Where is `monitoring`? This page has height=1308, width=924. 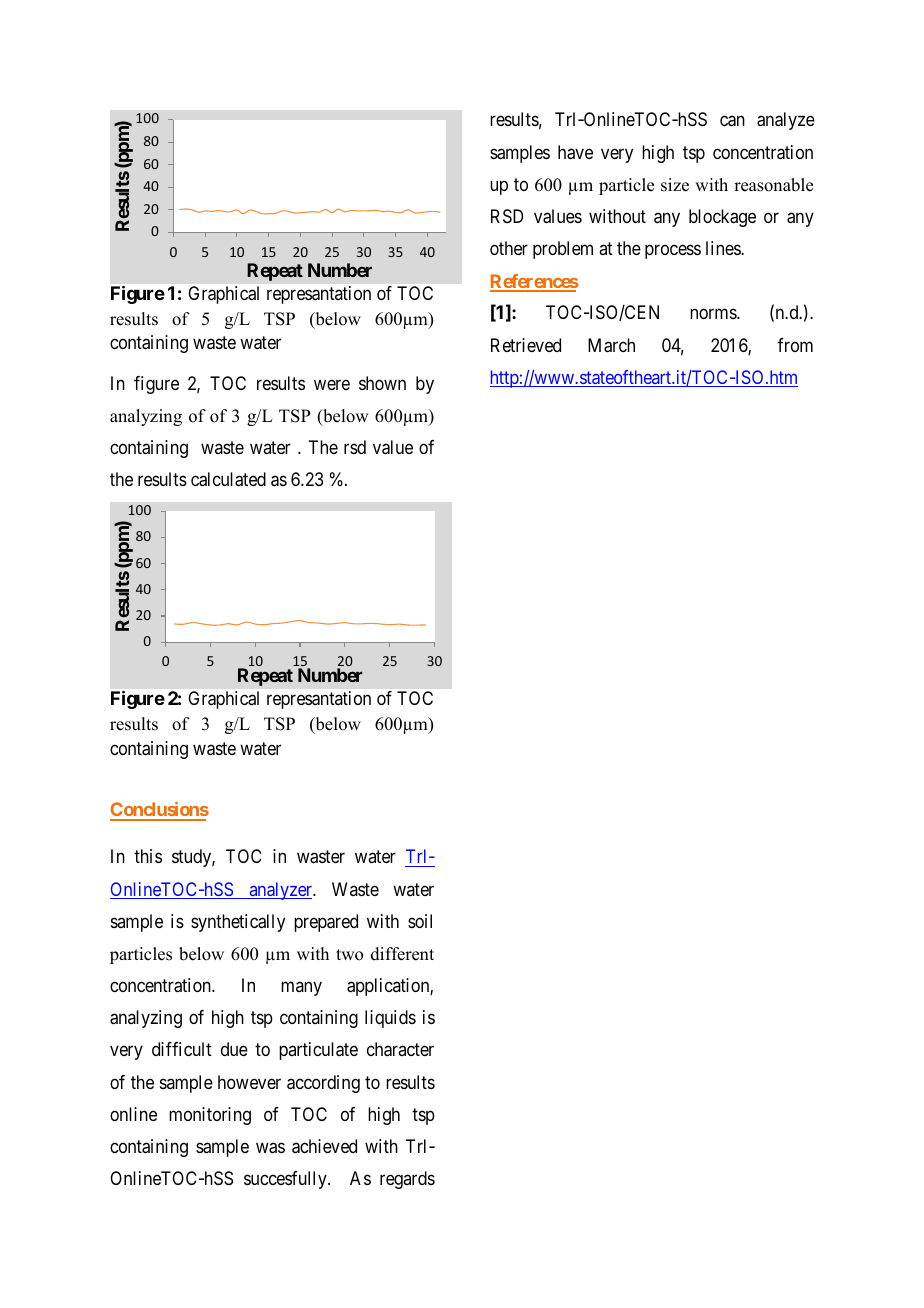
monitoring is located at coordinates (210, 1116).
